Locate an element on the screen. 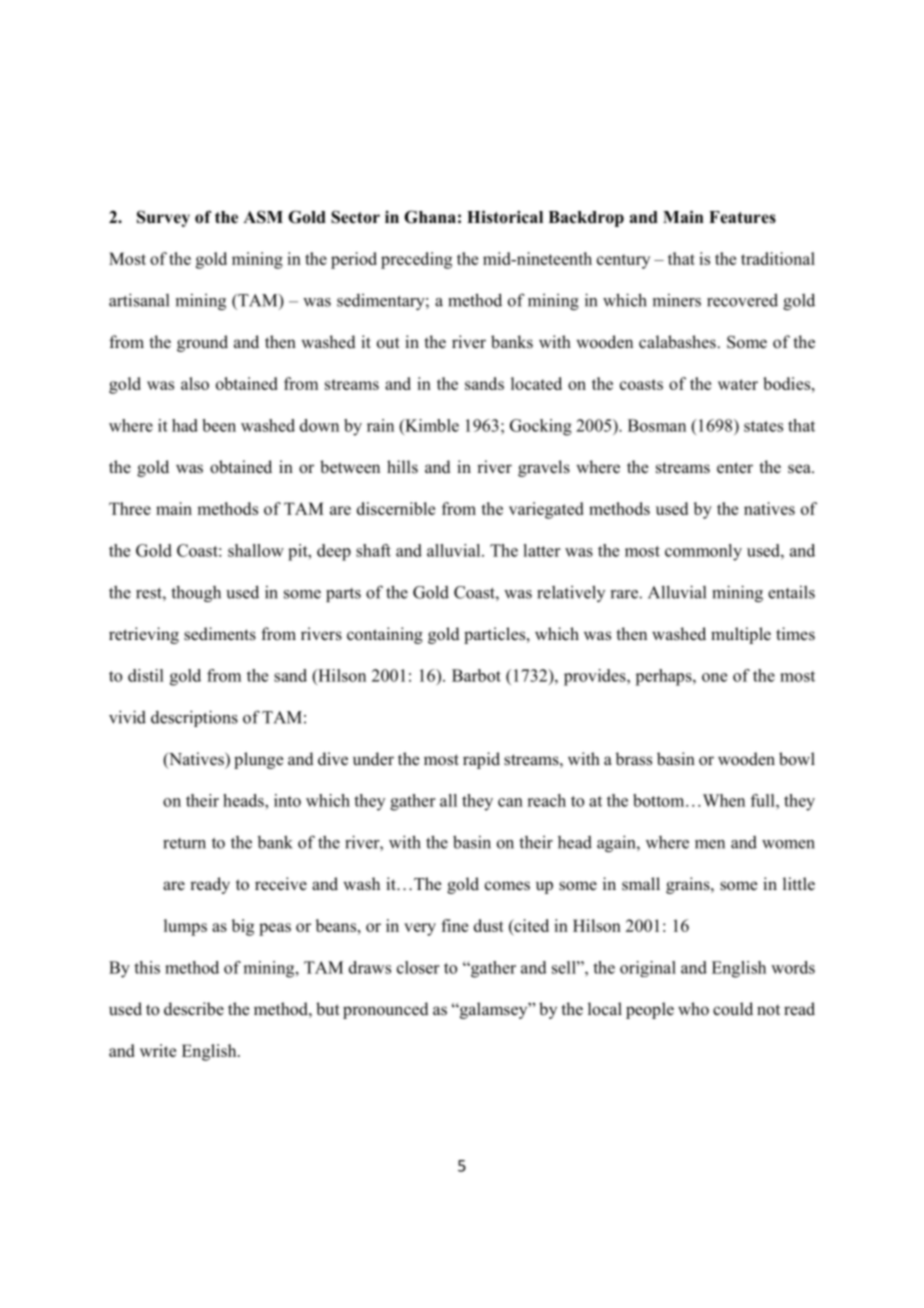  enter is located at coordinates (735, 468).
